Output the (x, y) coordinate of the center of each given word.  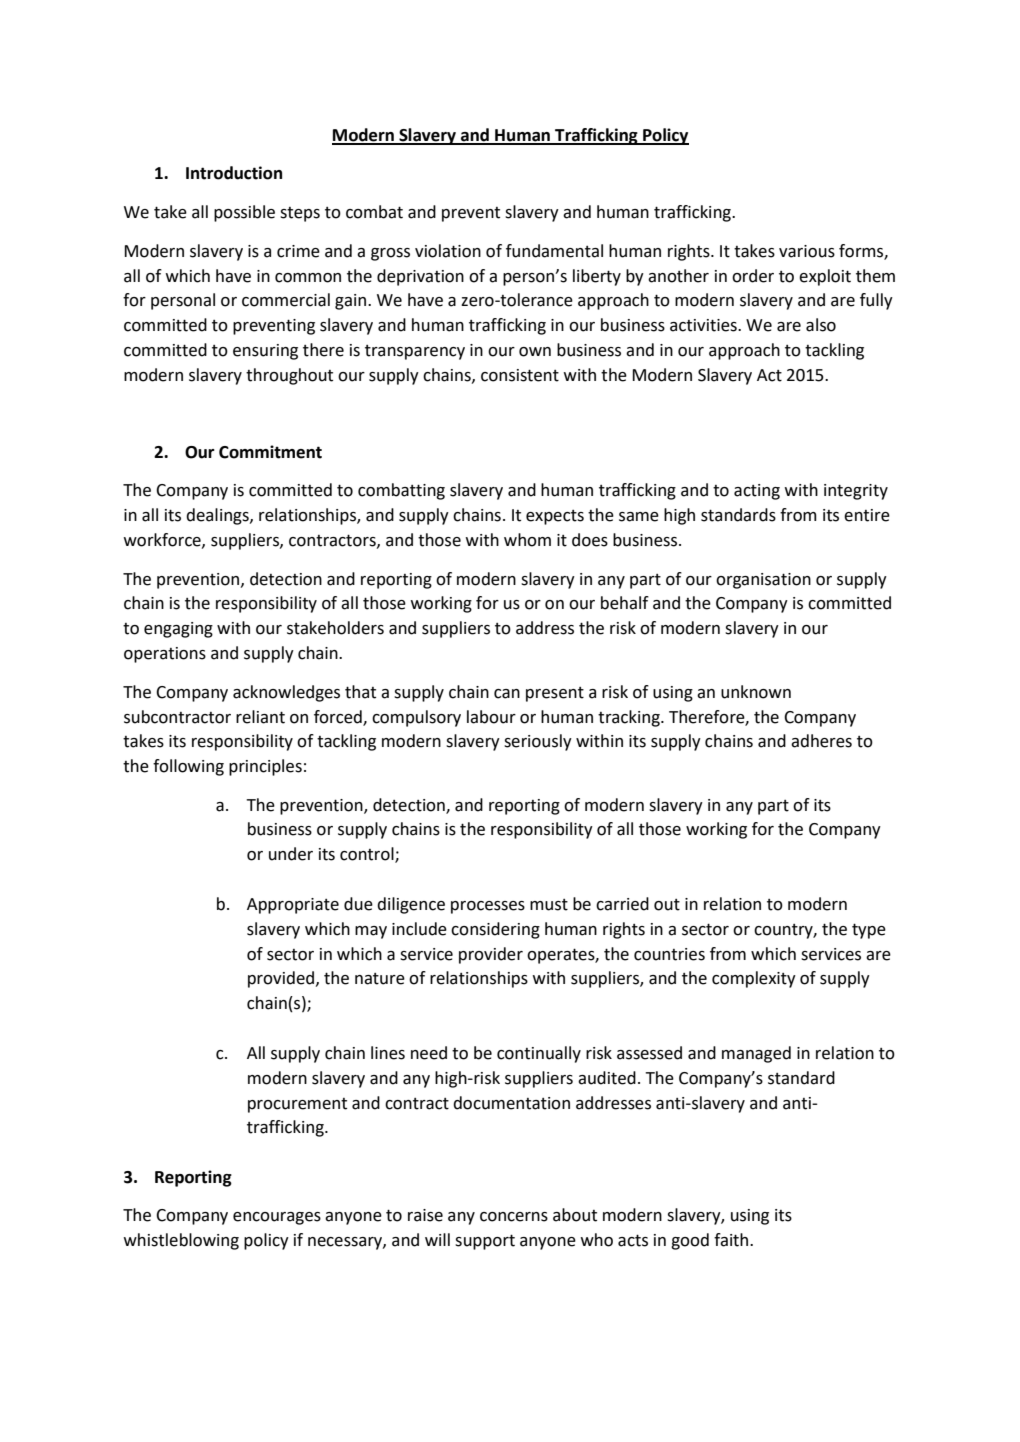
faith (732, 1240)
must (549, 905)
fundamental (554, 251)
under (291, 854)
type (869, 931)
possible (244, 213)
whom (527, 540)
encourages (277, 1218)
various (807, 251)
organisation (763, 581)
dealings (218, 516)
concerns (514, 1217)
